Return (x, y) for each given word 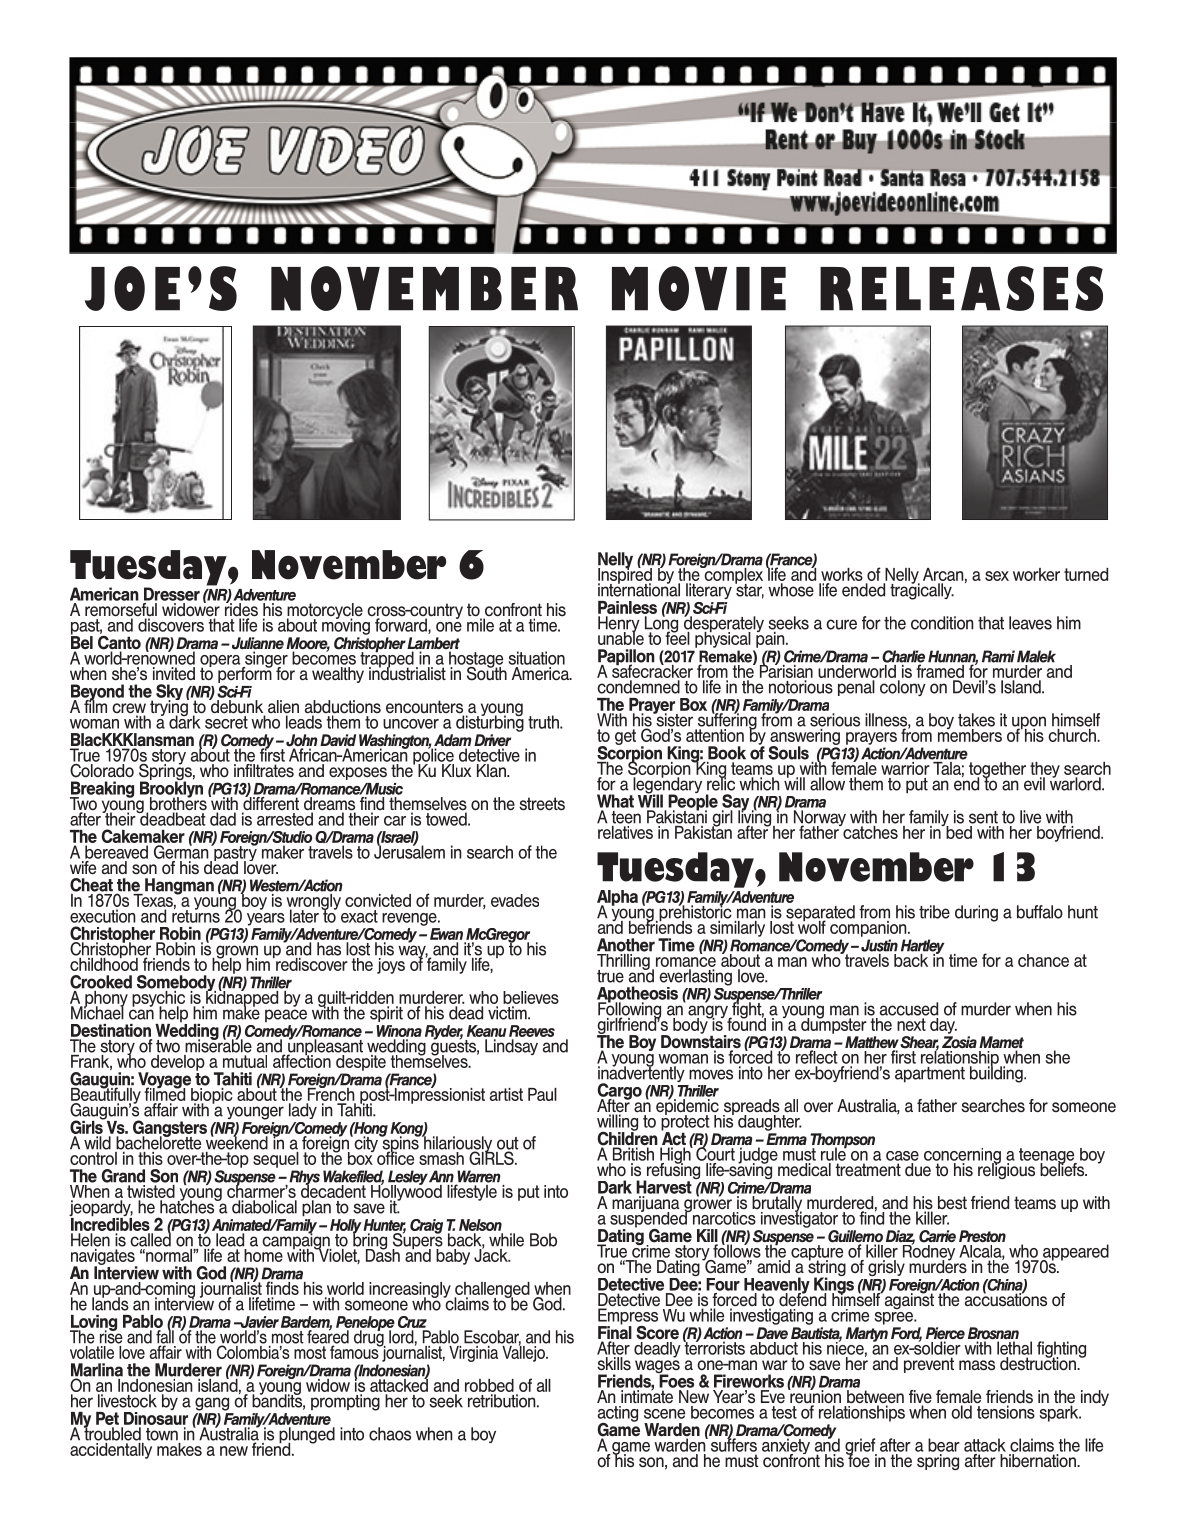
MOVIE (699, 288)
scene (664, 1414)
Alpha (617, 899)
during (976, 913)
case (902, 1156)
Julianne (256, 644)
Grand (123, 1176)
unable (622, 637)
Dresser (172, 594)
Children (628, 1138)
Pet (107, 1418)
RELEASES (961, 288)
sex (997, 576)
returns (196, 915)
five (920, 1398)
